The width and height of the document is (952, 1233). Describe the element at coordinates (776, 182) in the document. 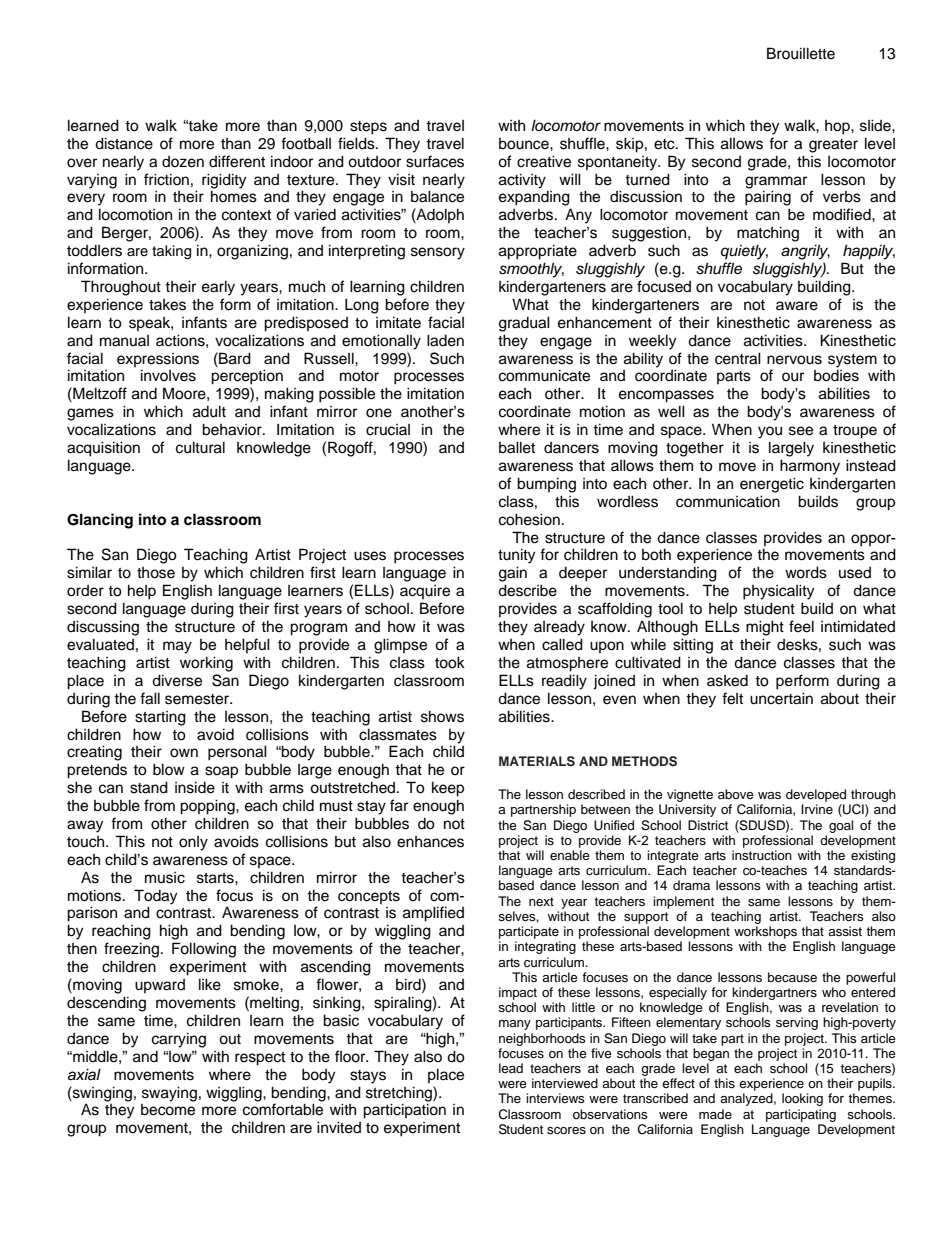

I see `grammar` at that location.
